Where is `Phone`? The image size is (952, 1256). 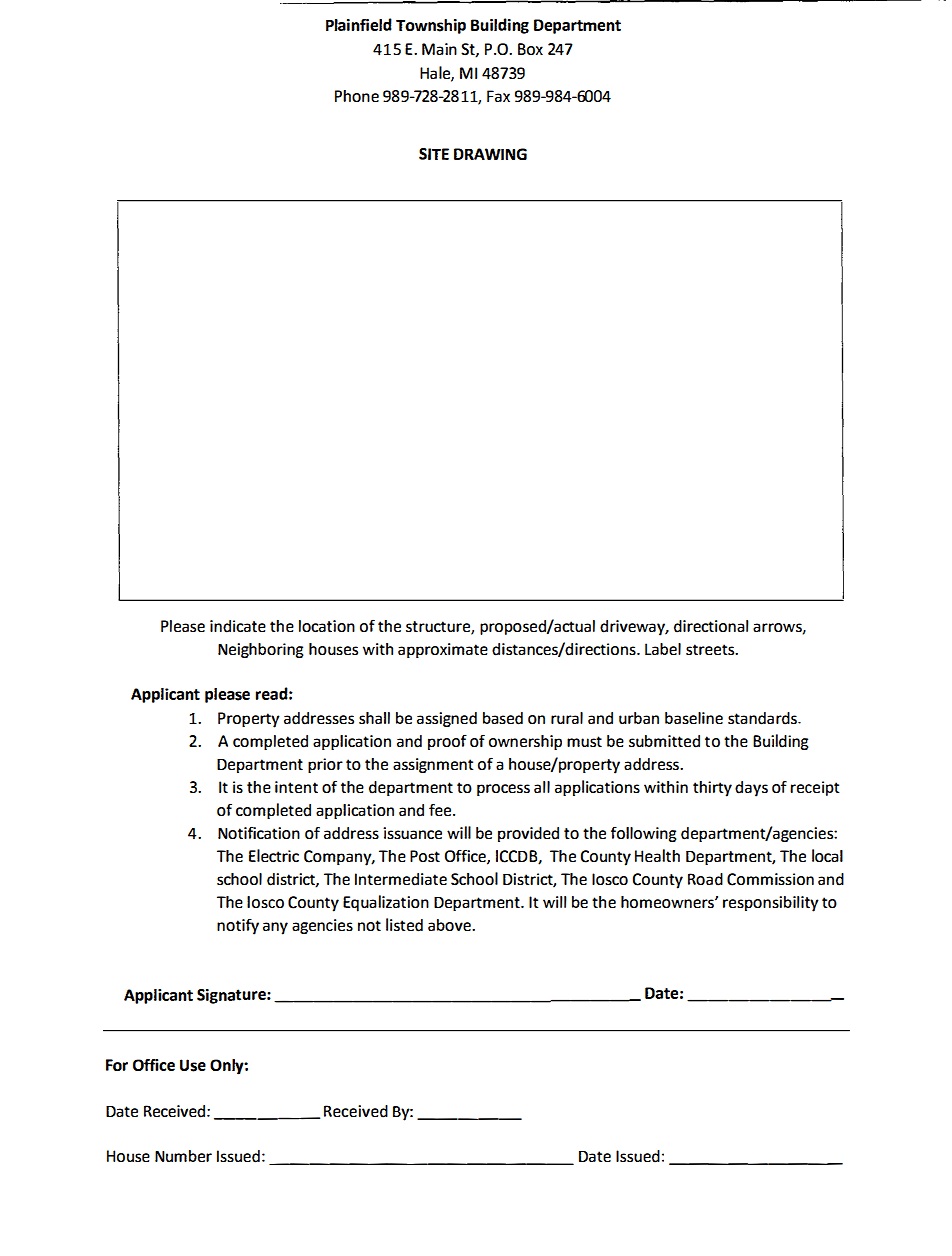 Phone is located at coordinates (357, 96).
